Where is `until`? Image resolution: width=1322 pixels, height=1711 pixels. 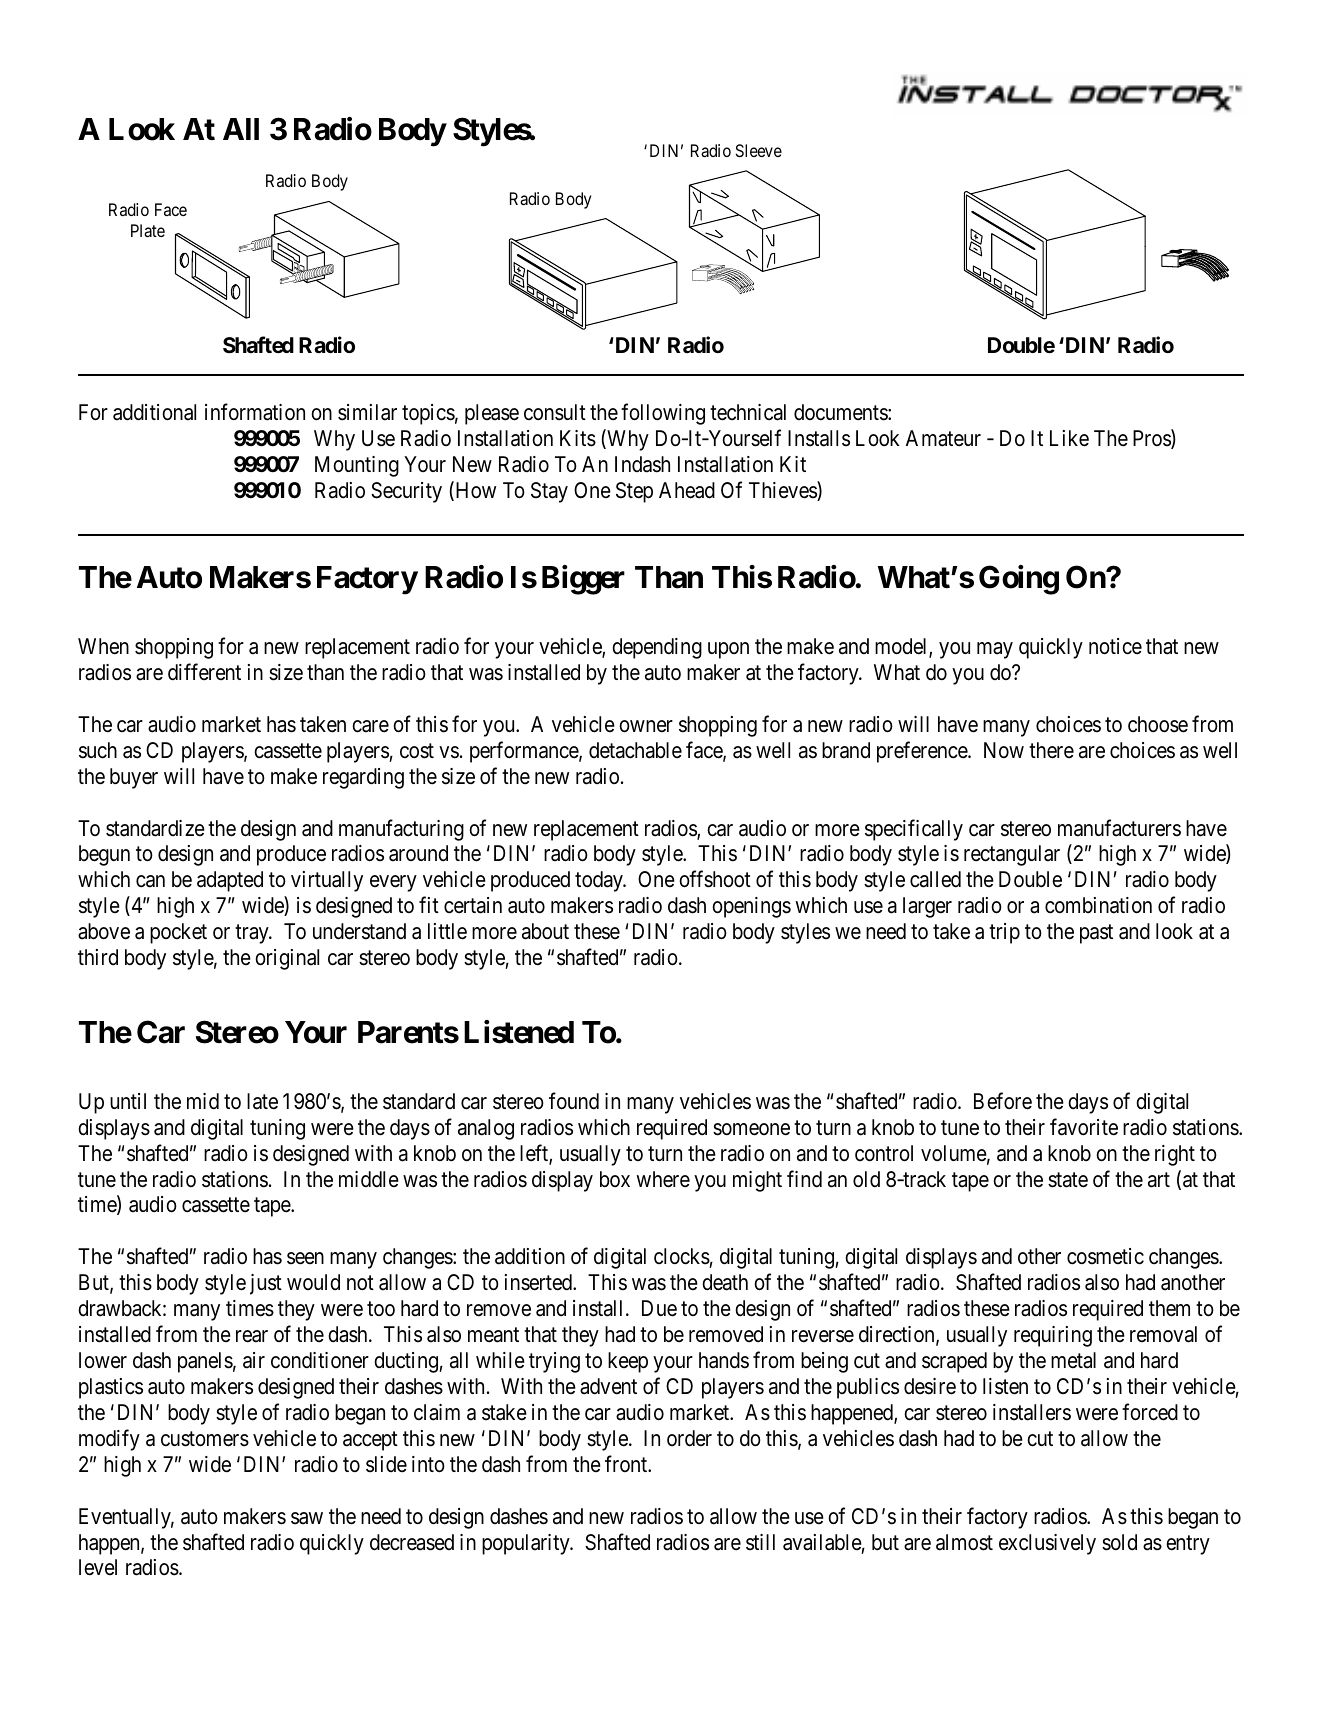
until is located at coordinates (128, 1101).
